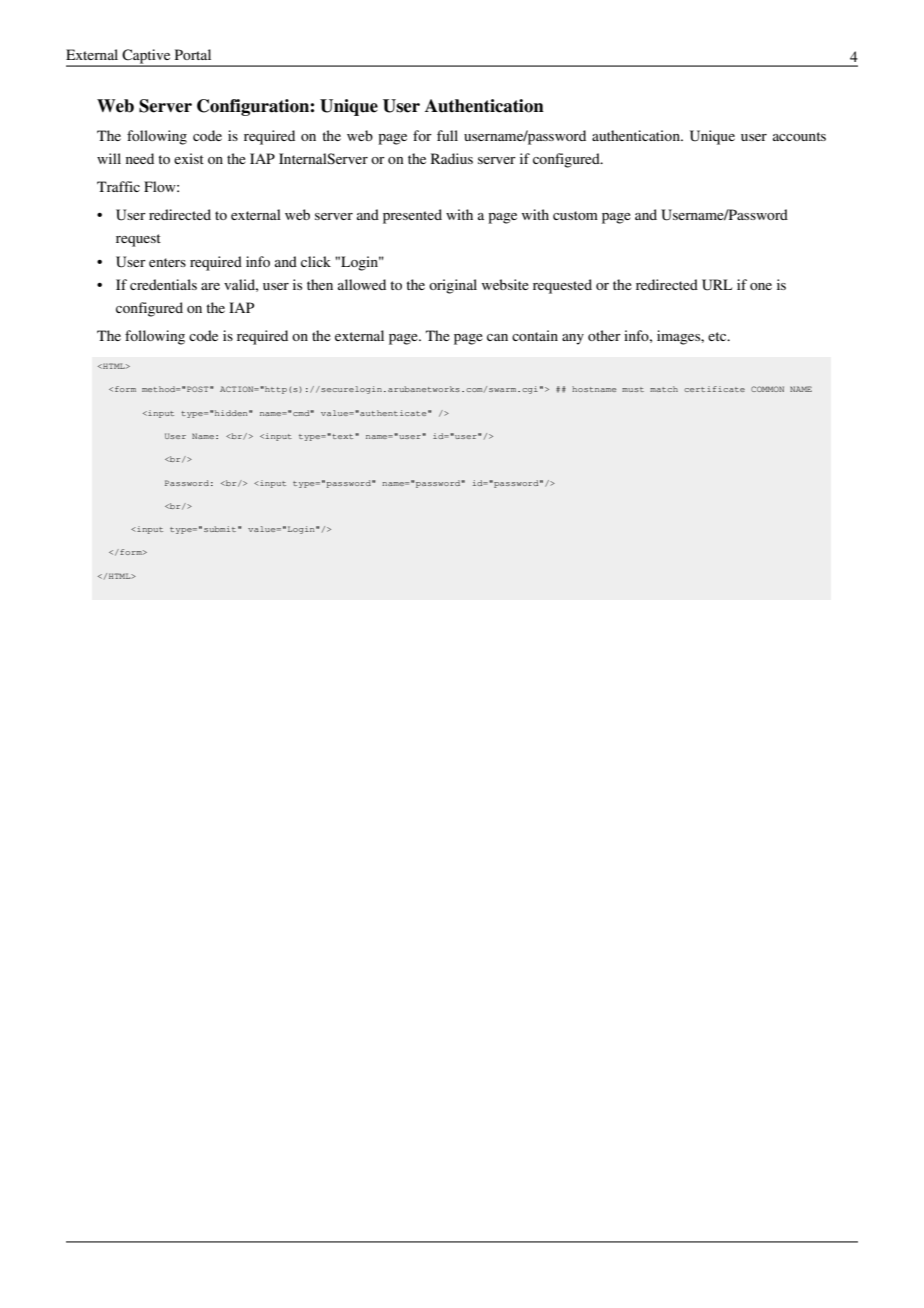  What do you see at coordinates (575, 215) in the page?
I see `custom` at bounding box center [575, 215].
